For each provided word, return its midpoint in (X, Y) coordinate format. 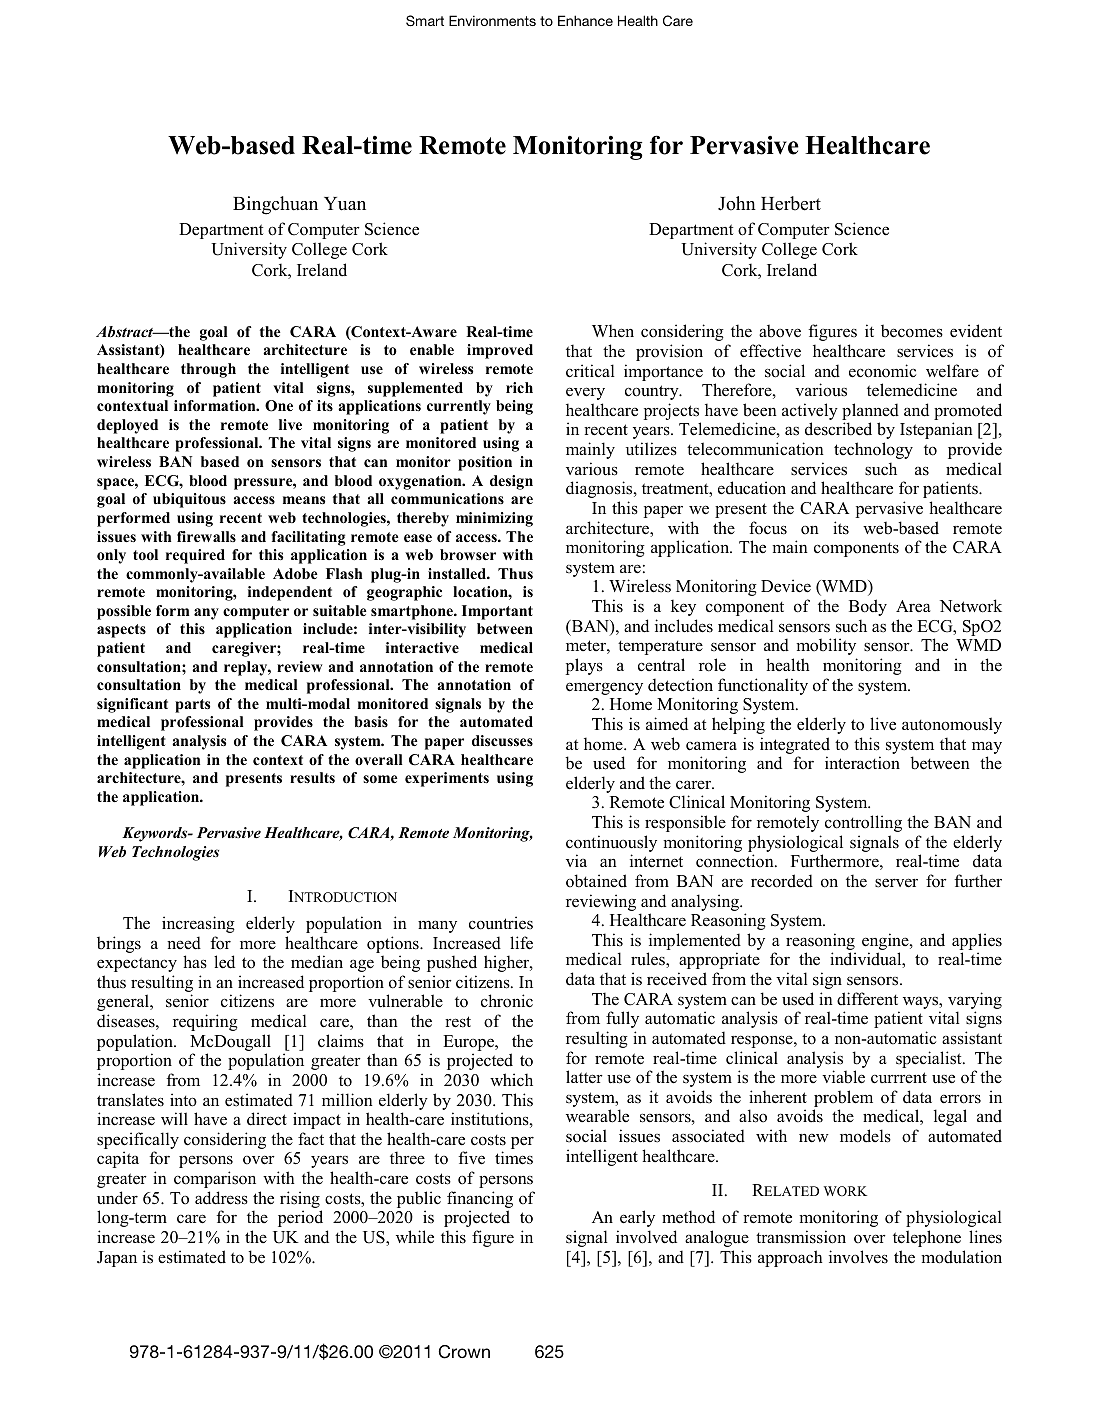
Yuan (345, 204)
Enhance (585, 20)
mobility (826, 646)
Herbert (791, 203)
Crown (464, 1352)
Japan (117, 1259)
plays (584, 666)
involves (858, 1257)
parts (192, 706)
